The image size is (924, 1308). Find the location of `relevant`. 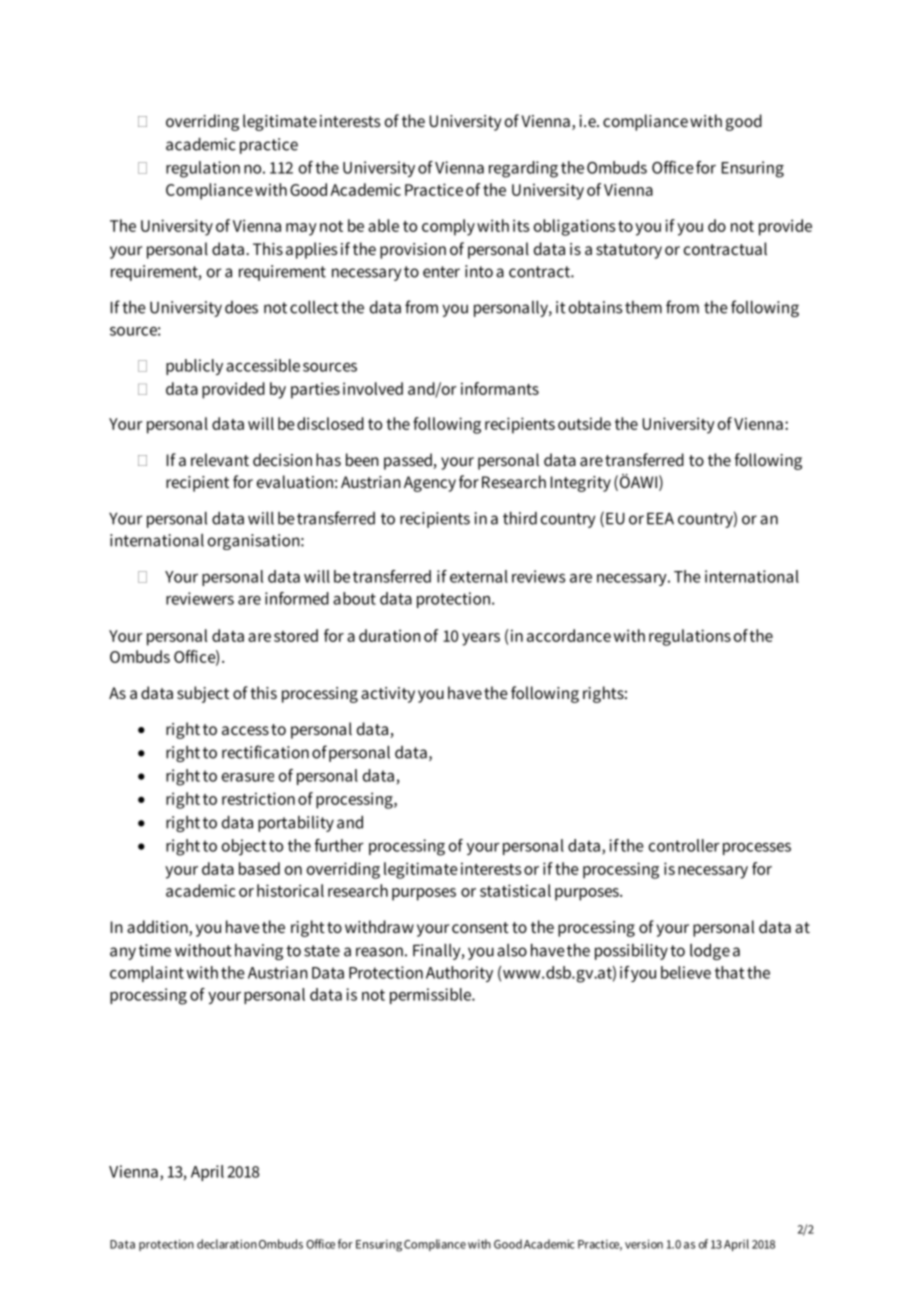

relevant is located at coordinates (220, 459).
